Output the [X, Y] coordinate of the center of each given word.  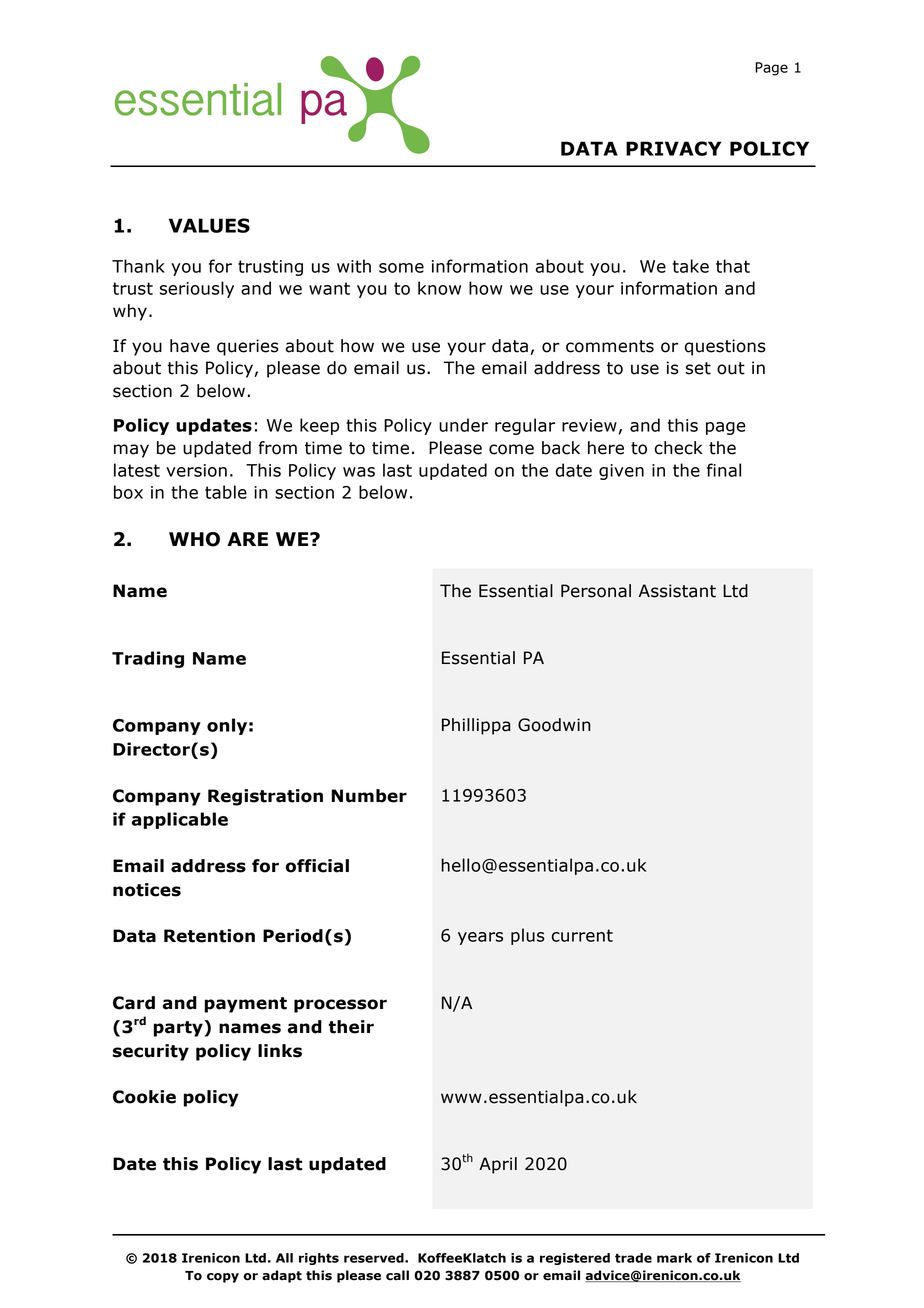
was [359, 472]
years [480, 938]
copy [223, 1278]
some [401, 268]
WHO [194, 539]
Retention [209, 936]
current [582, 935]
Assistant [677, 591]
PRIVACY [673, 148]
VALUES [209, 225]
